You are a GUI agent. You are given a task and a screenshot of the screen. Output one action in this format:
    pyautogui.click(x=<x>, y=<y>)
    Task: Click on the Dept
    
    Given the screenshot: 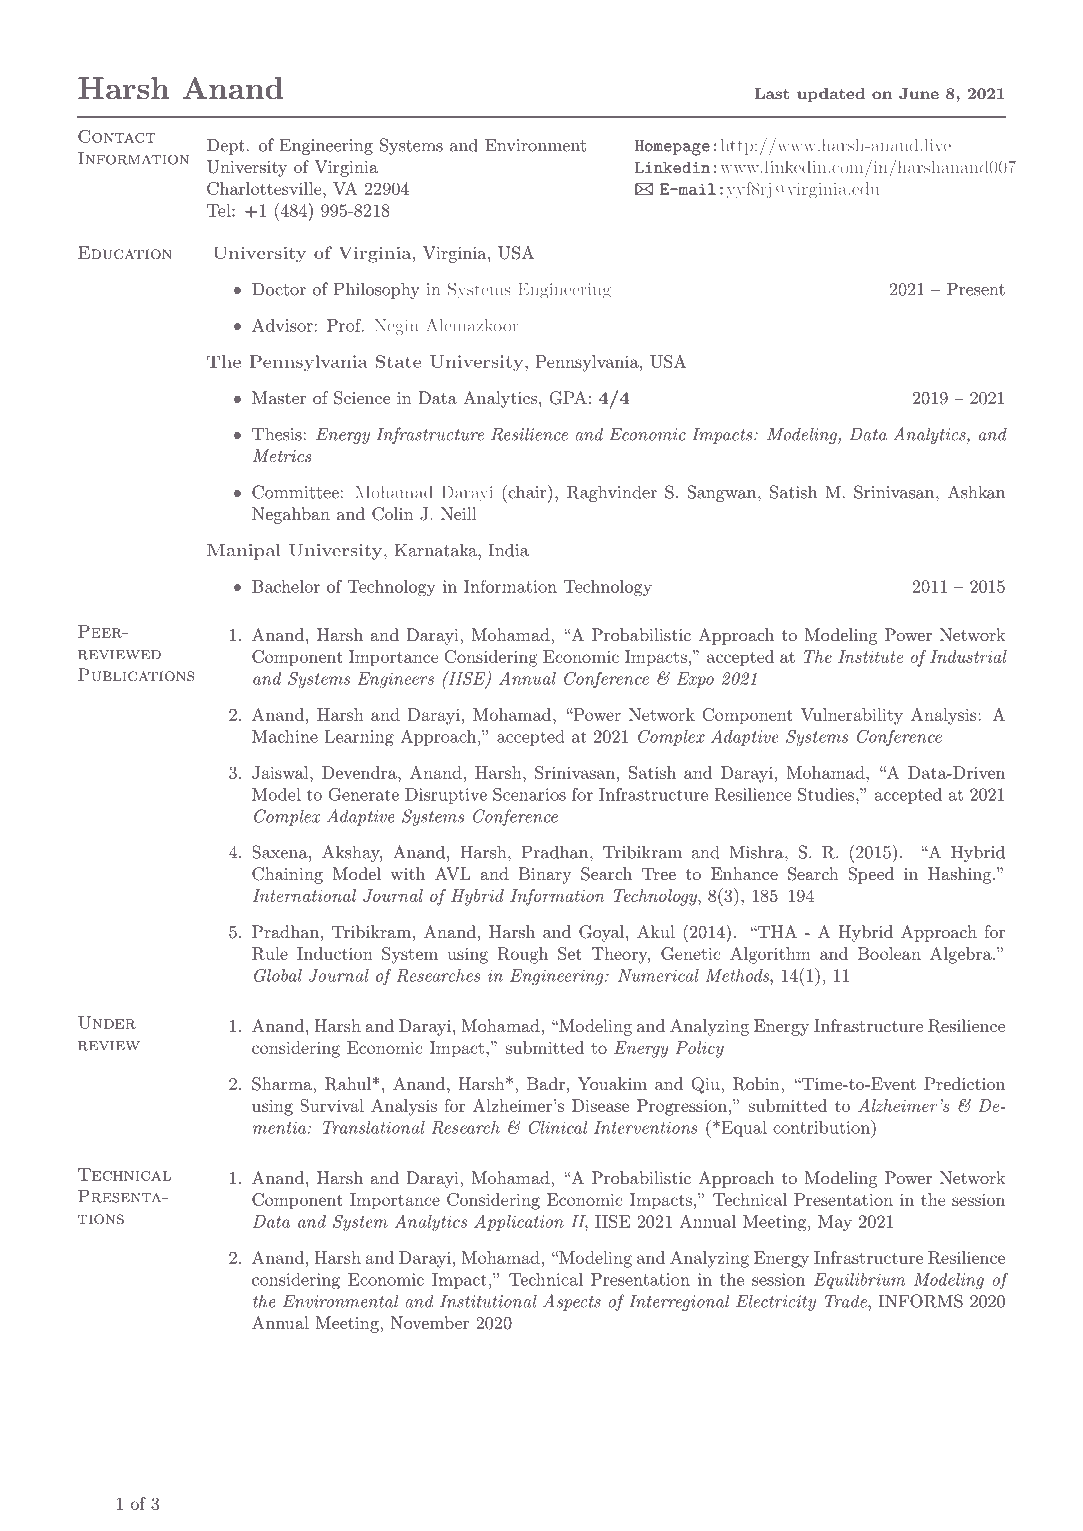 What is the action you would take?
    pyautogui.click(x=226, y=147)
